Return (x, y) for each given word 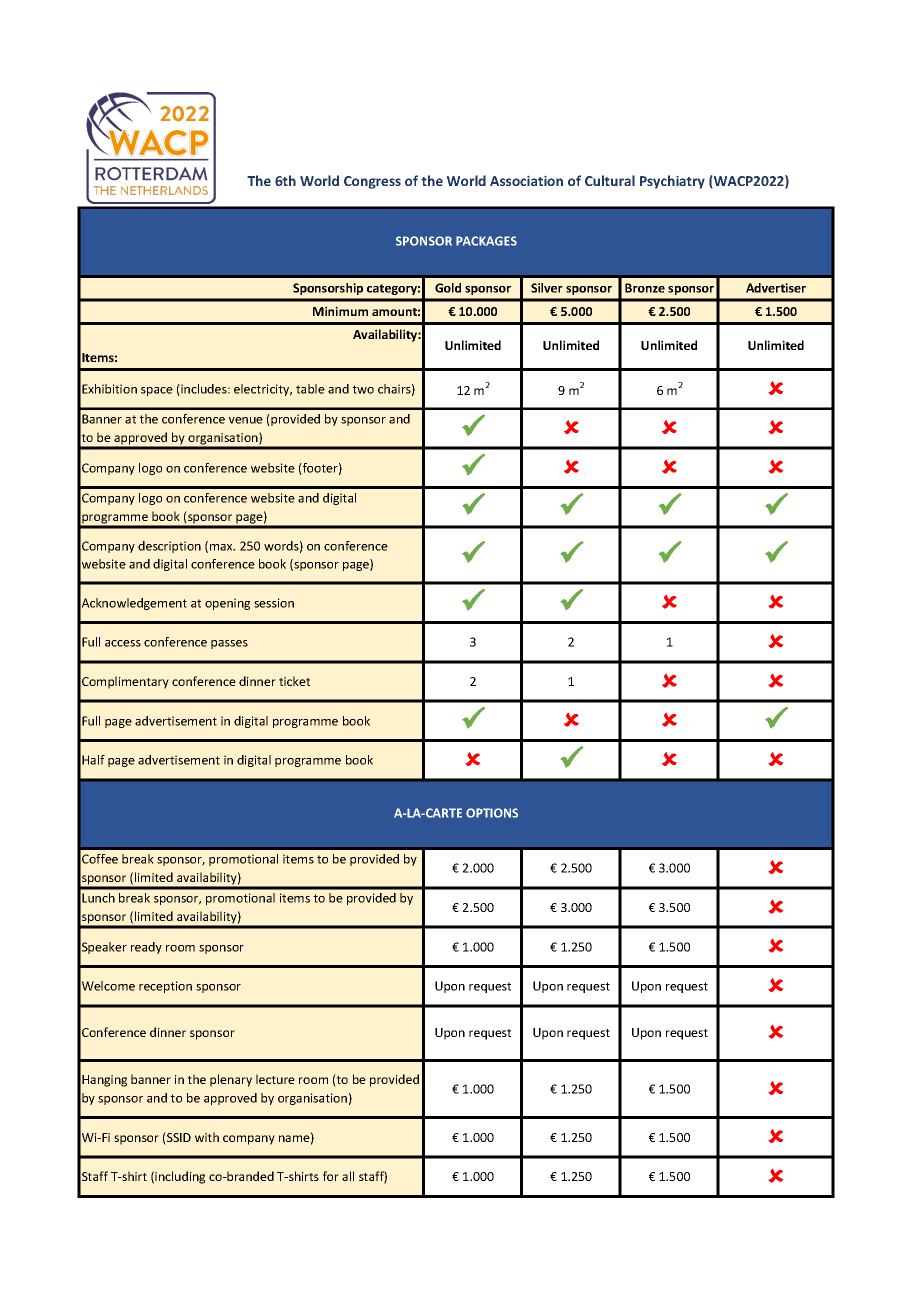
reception (165, 987)
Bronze (645, 288)
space (157, 391)
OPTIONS (492, 813)
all (348, 1176)
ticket (294, 681)
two (363, 389)
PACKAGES (486, 241)
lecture (275, 1079)
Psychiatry (672, 182)
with (207, 1137)
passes (229, 644)
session (274, 603)
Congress (372, 182)
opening (227, 604)
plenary (231, 1080)
